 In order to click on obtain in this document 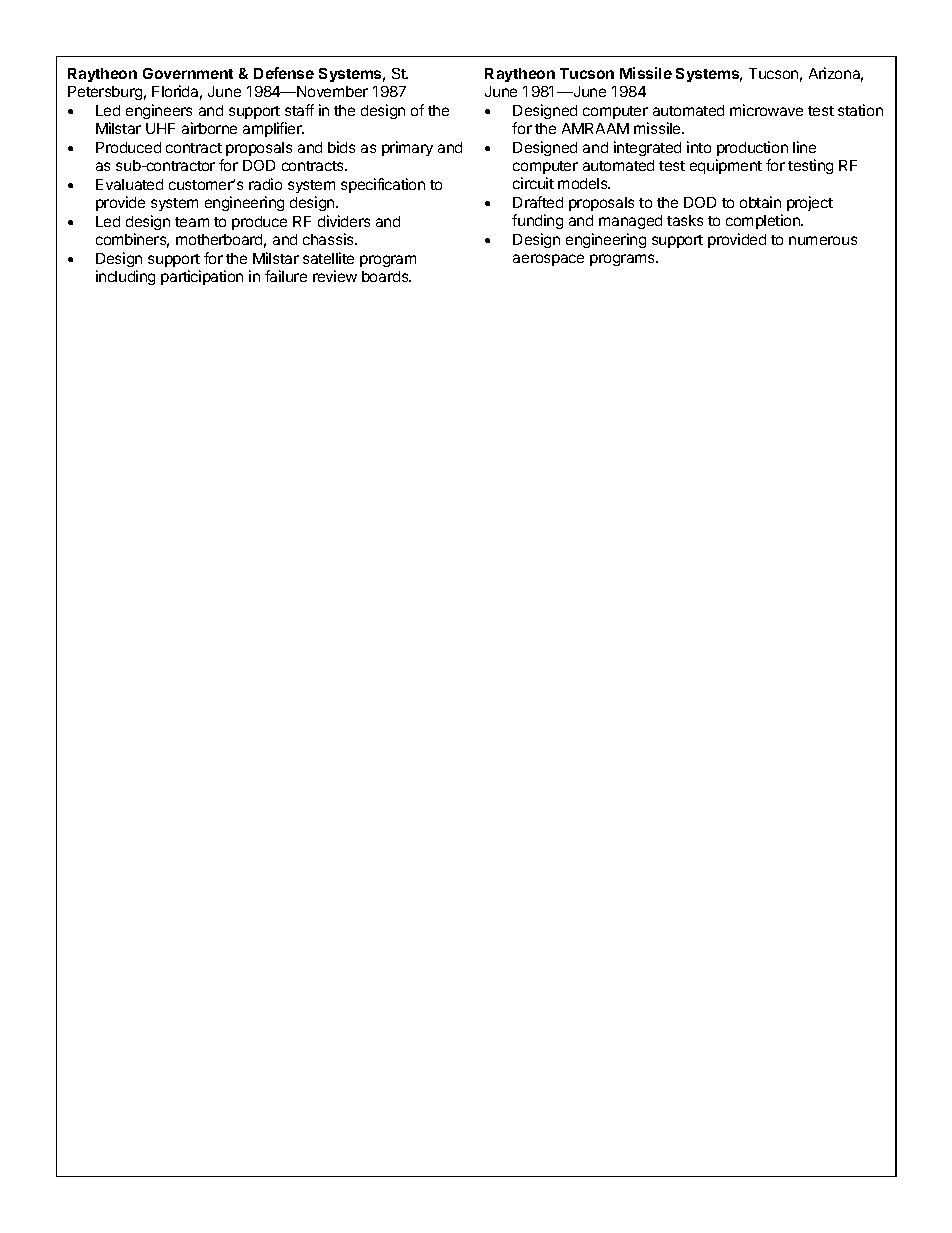, I will do `click(760, 202)`.
